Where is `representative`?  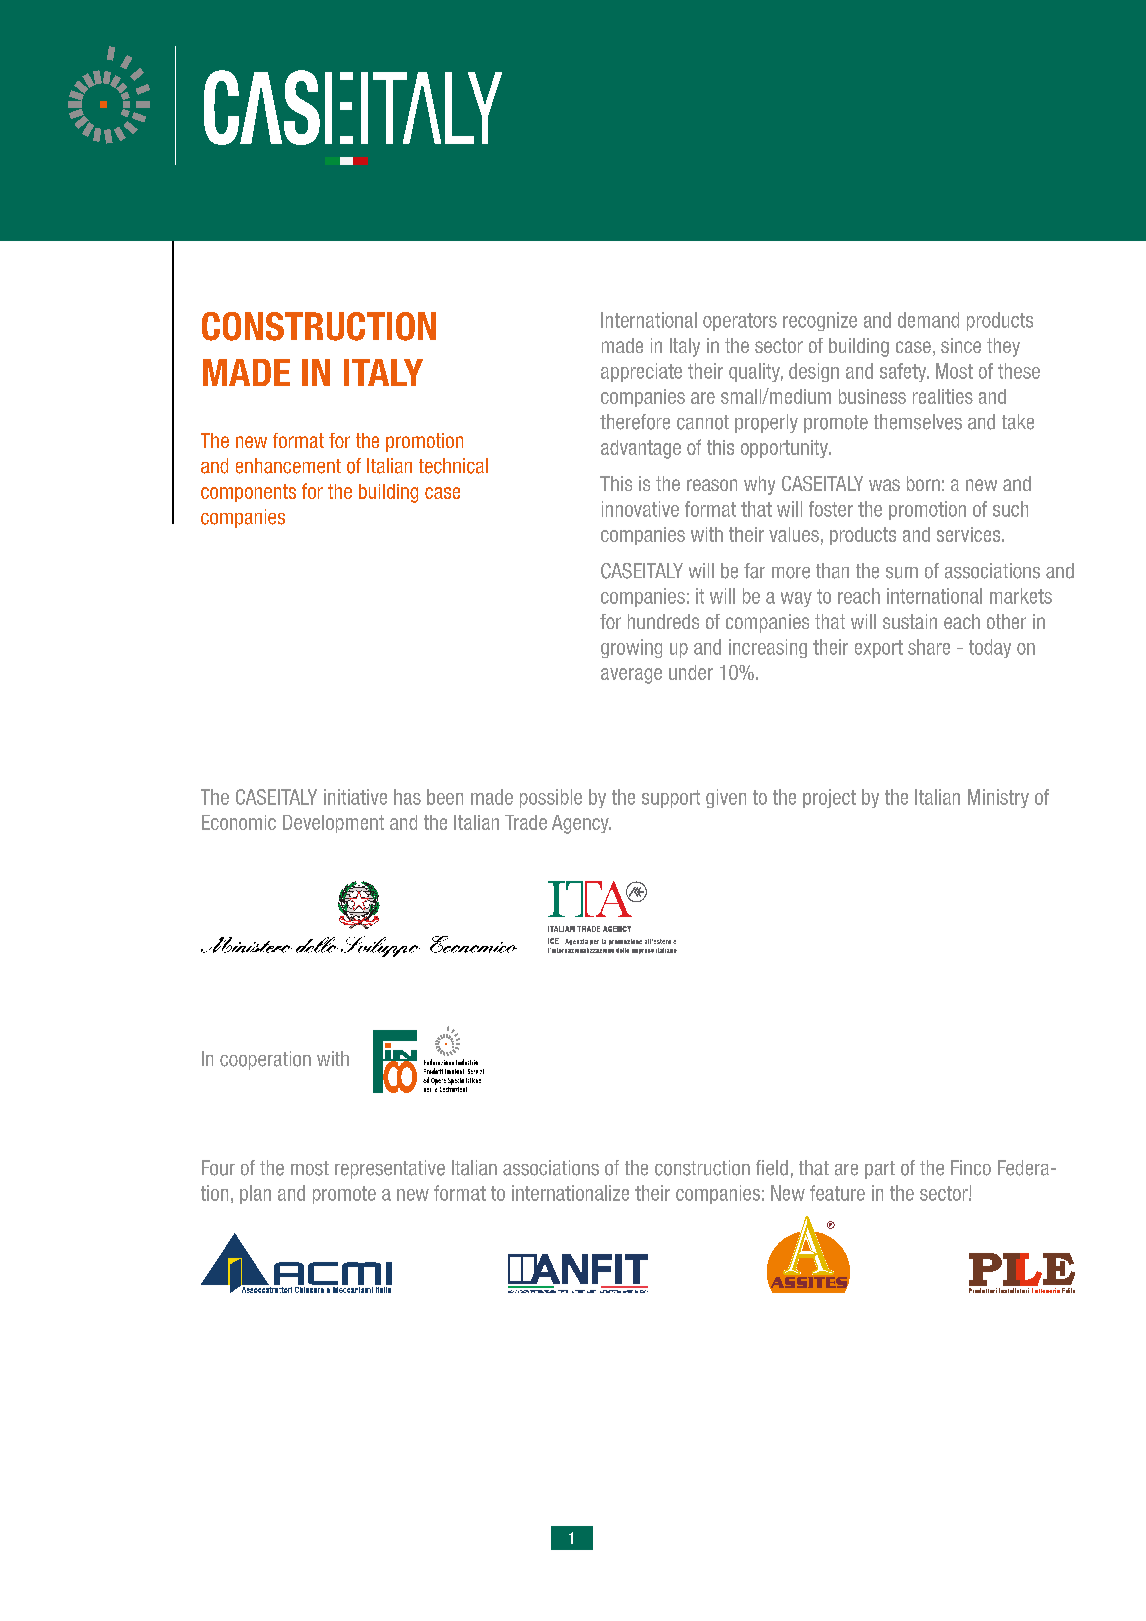
representative is located at coordinates (390, 1169).
